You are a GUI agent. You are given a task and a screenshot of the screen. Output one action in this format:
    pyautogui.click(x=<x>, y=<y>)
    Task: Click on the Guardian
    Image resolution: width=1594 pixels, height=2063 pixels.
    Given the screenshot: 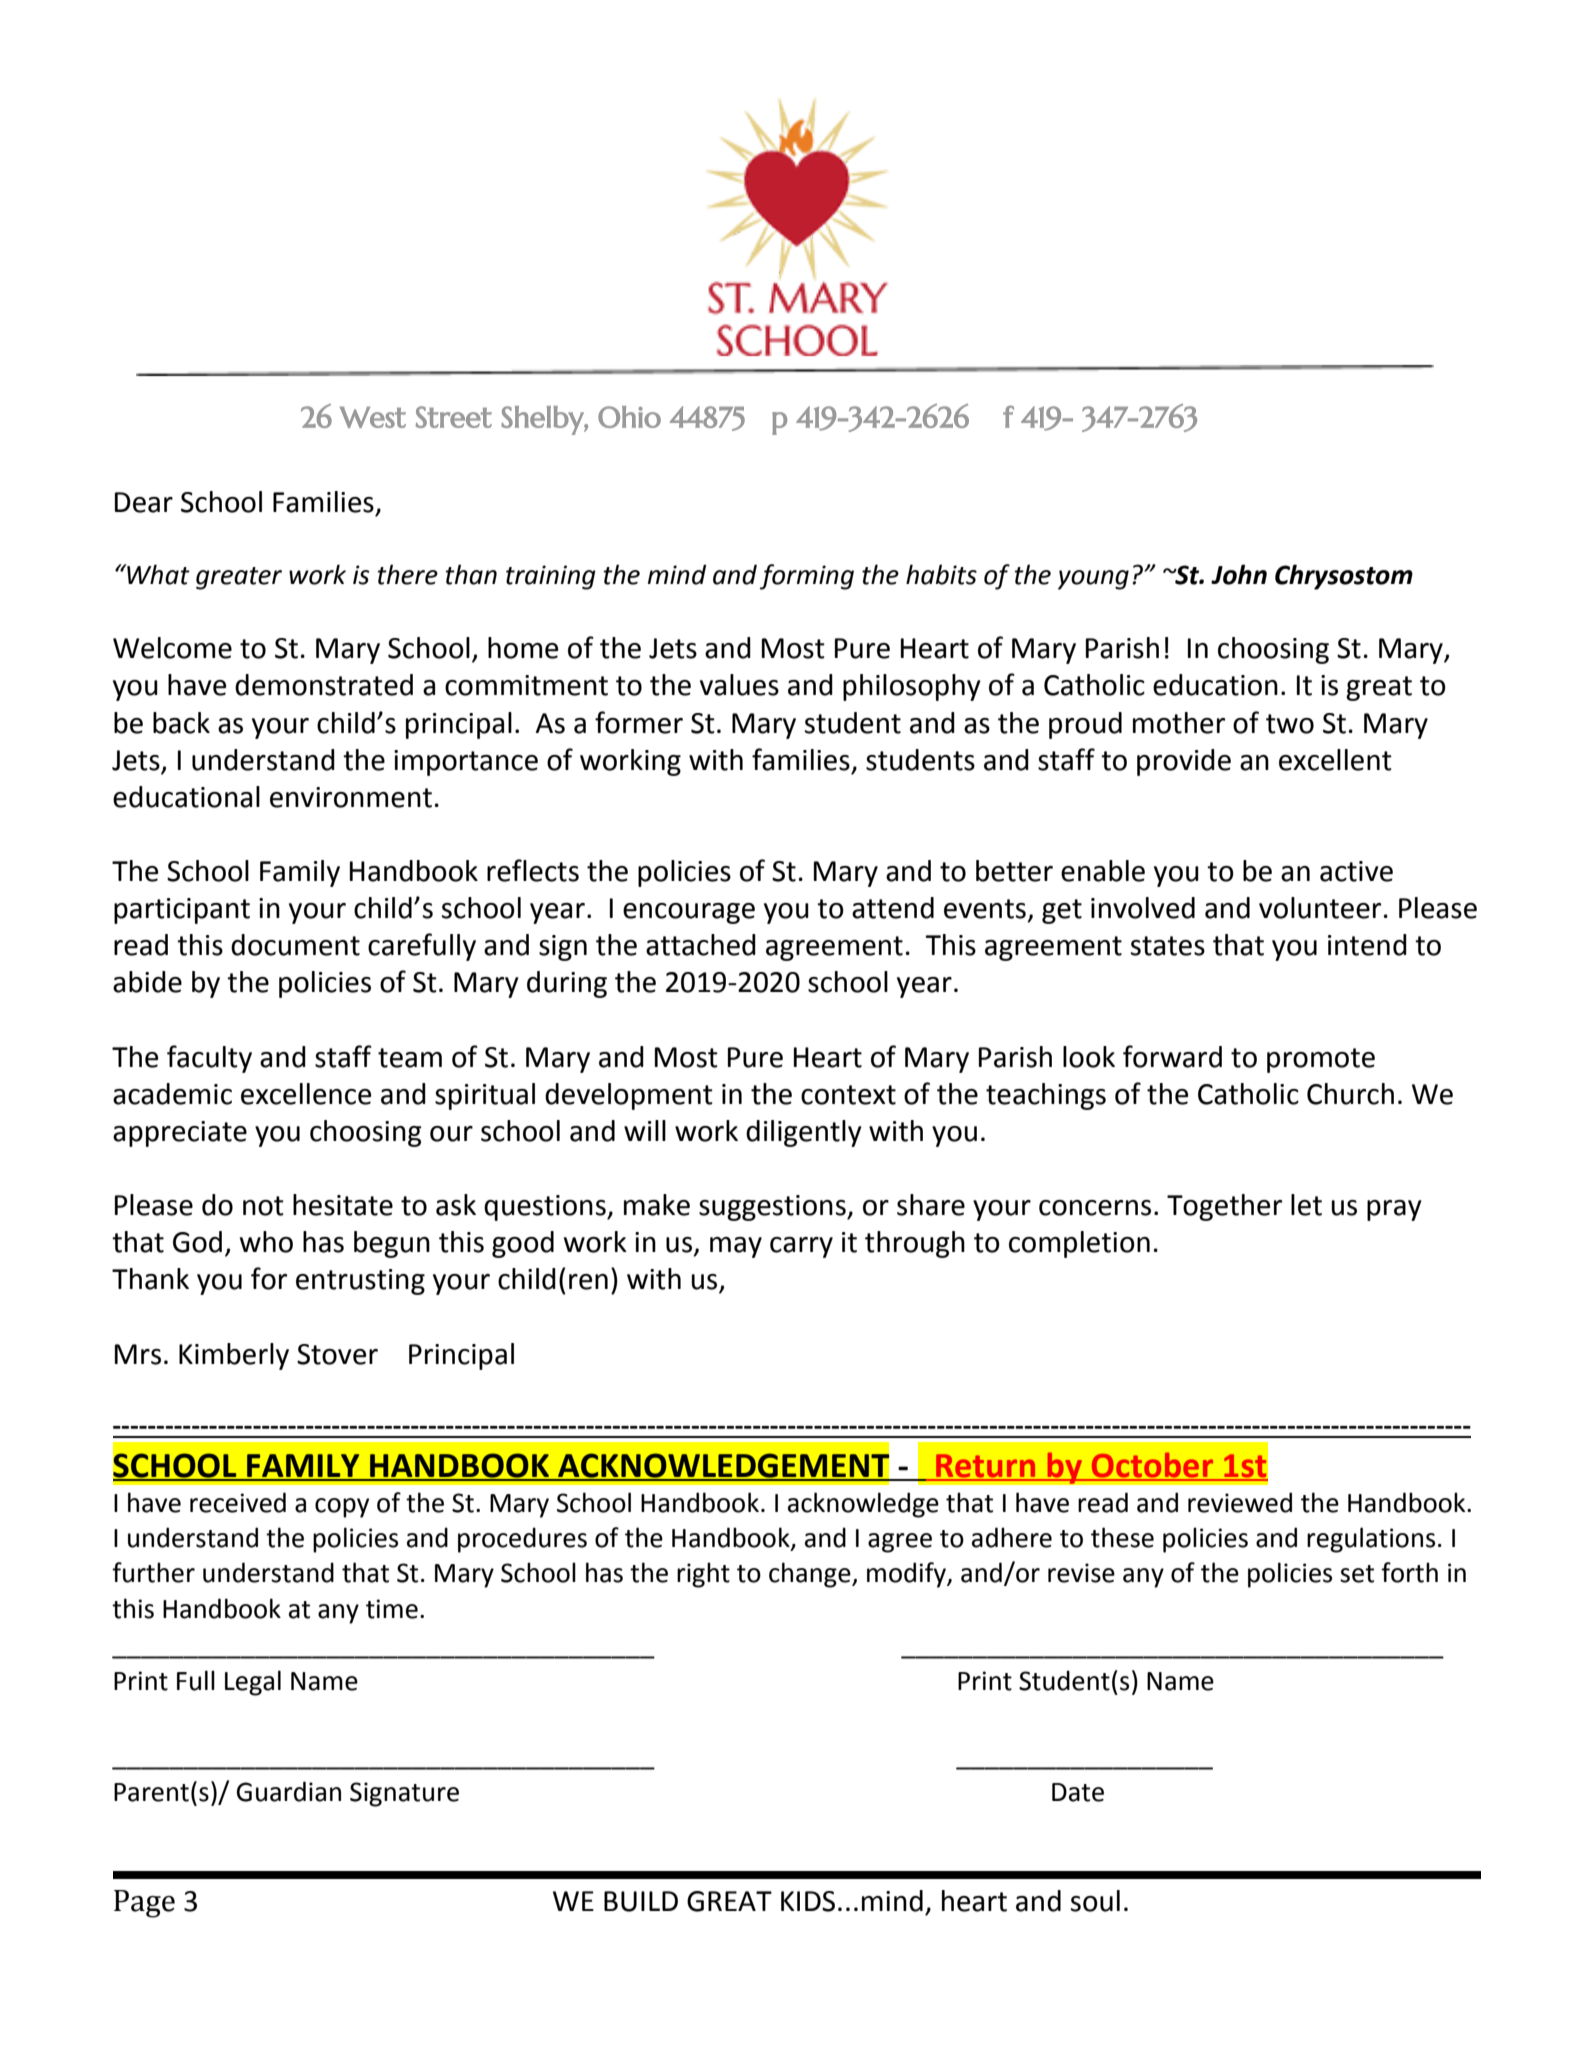 What is the action you would take?
    pyautogui.click(x=289, y=1791)
